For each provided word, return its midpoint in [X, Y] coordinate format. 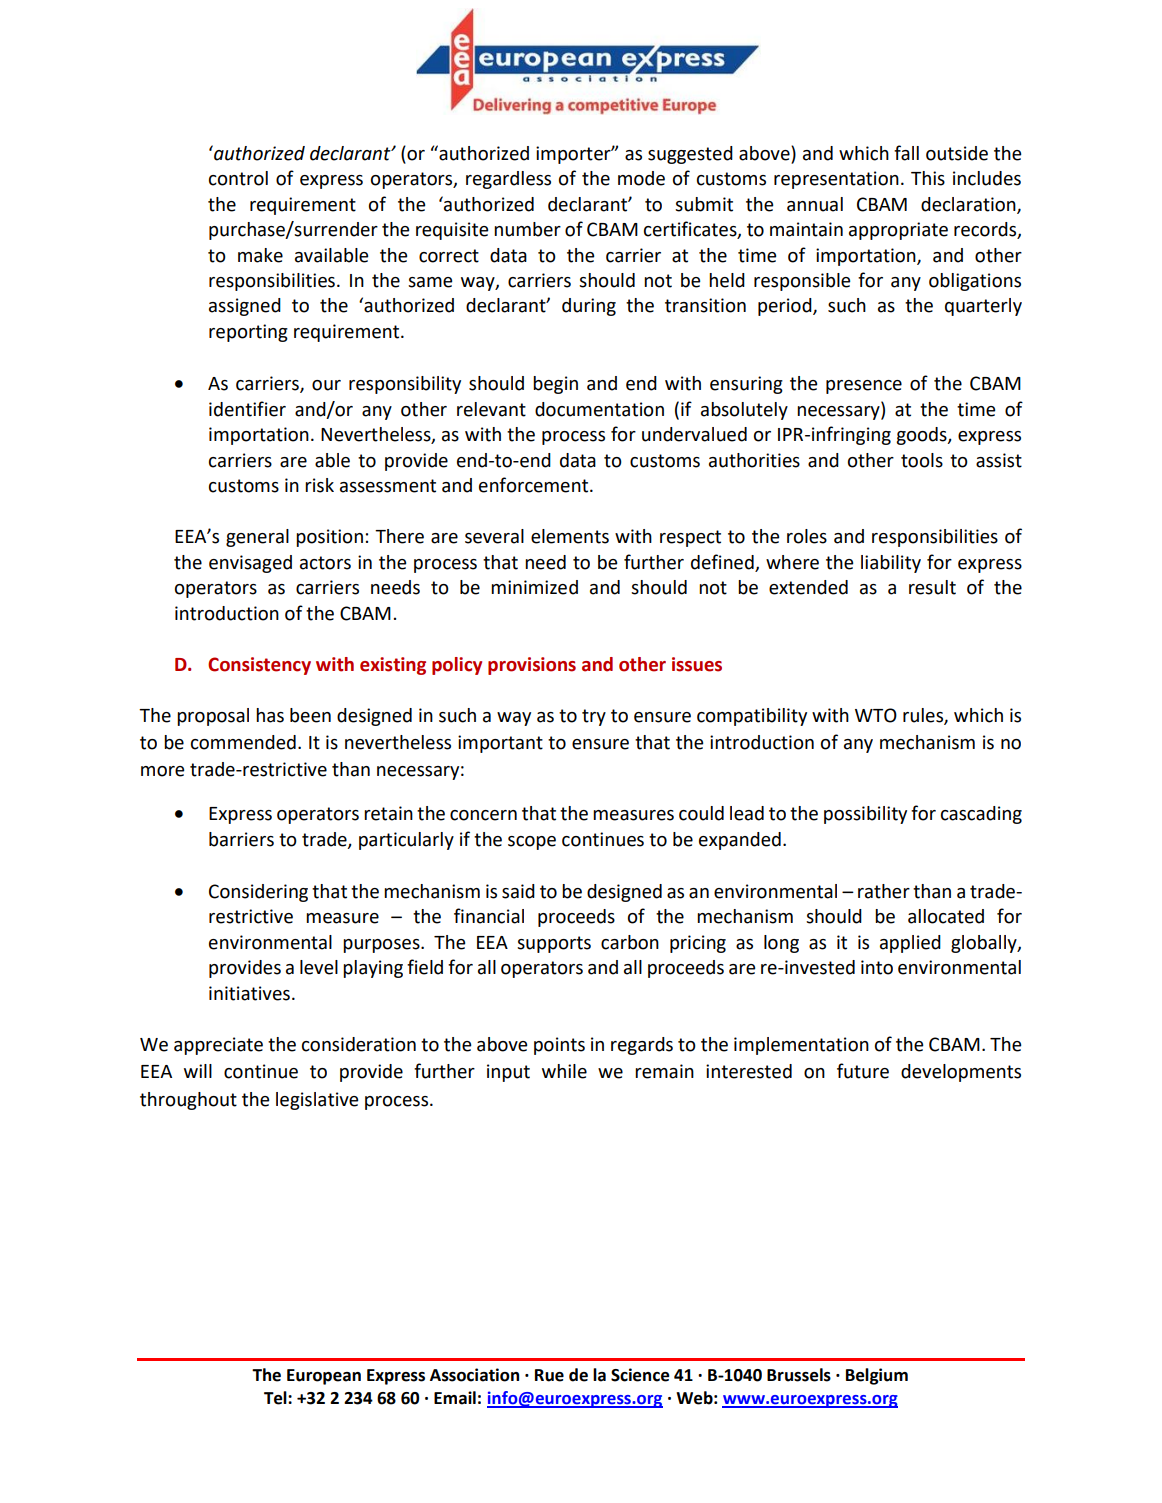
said [518, 891]
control [238, 178]
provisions [532, 666]
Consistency [259, 666]
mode [641, 178]
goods [922, 436]
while [564, 1071]
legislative [317, 1101]
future [863, 1071]
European [324, 1377]
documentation [599, 409]
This [928, 178]
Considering [258, 893]
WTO [876, 715]
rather [884, 891]
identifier [247, 409]
